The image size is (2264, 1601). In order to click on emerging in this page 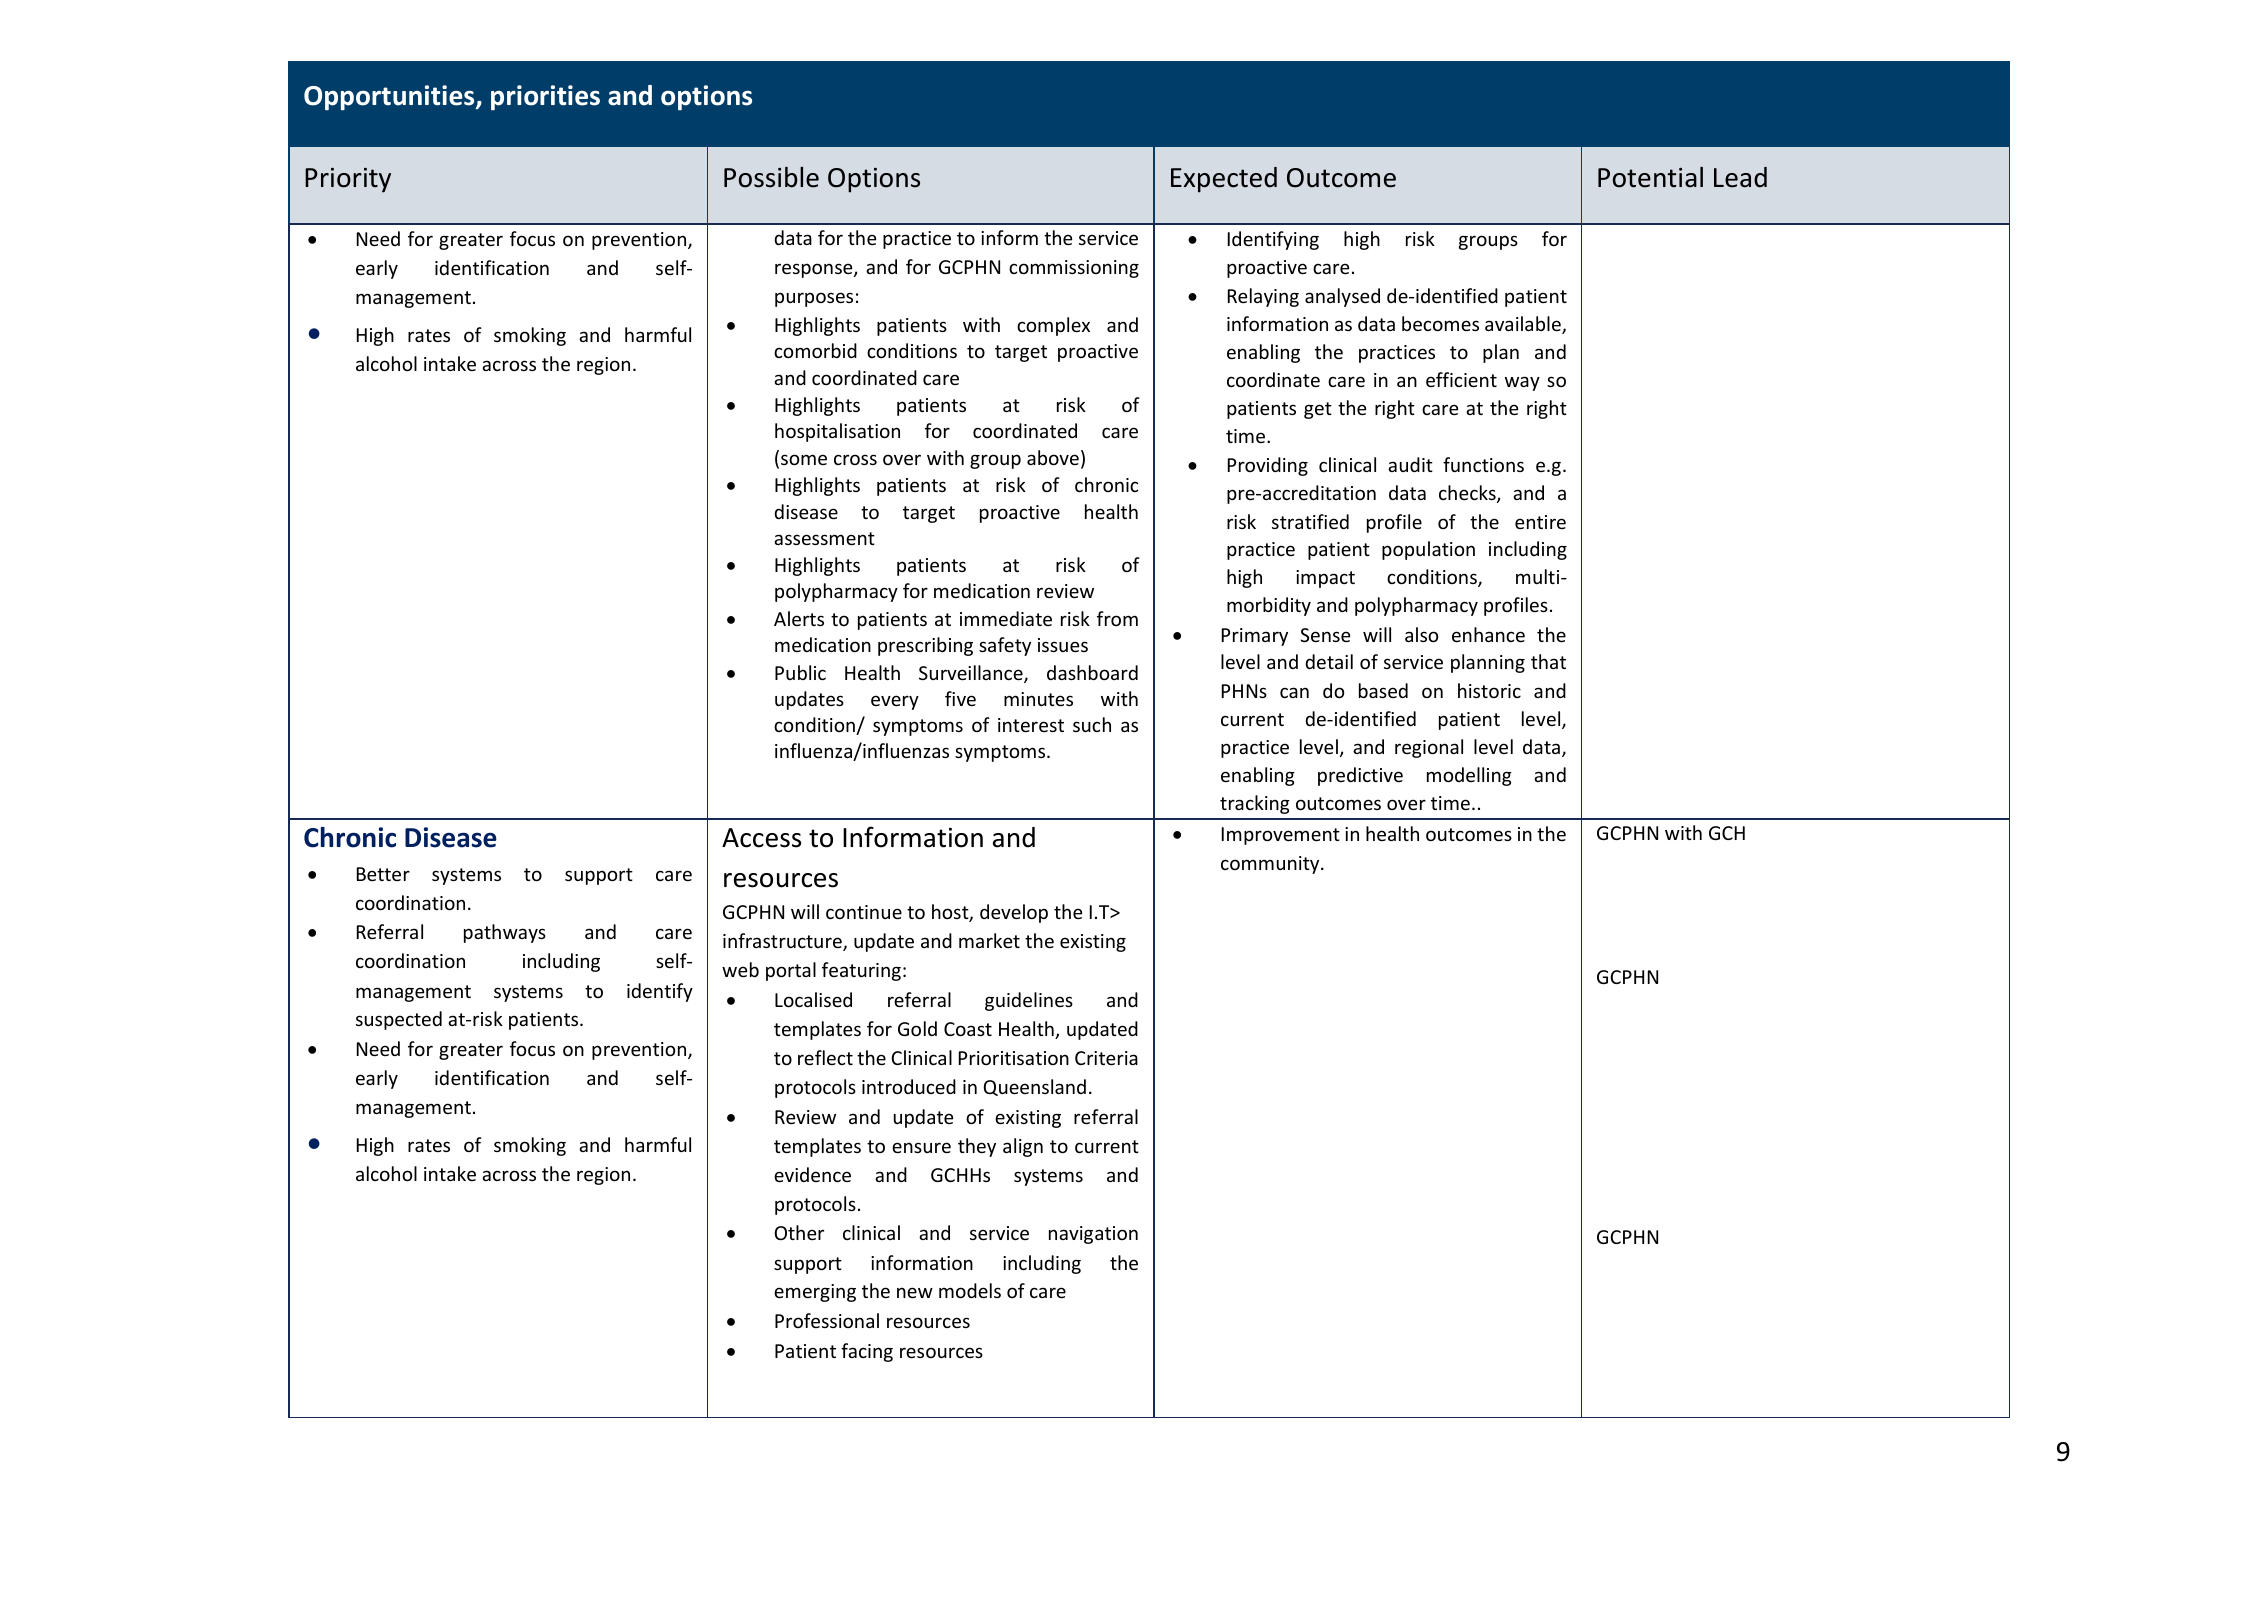, I will do `click(815, 1293)`.
